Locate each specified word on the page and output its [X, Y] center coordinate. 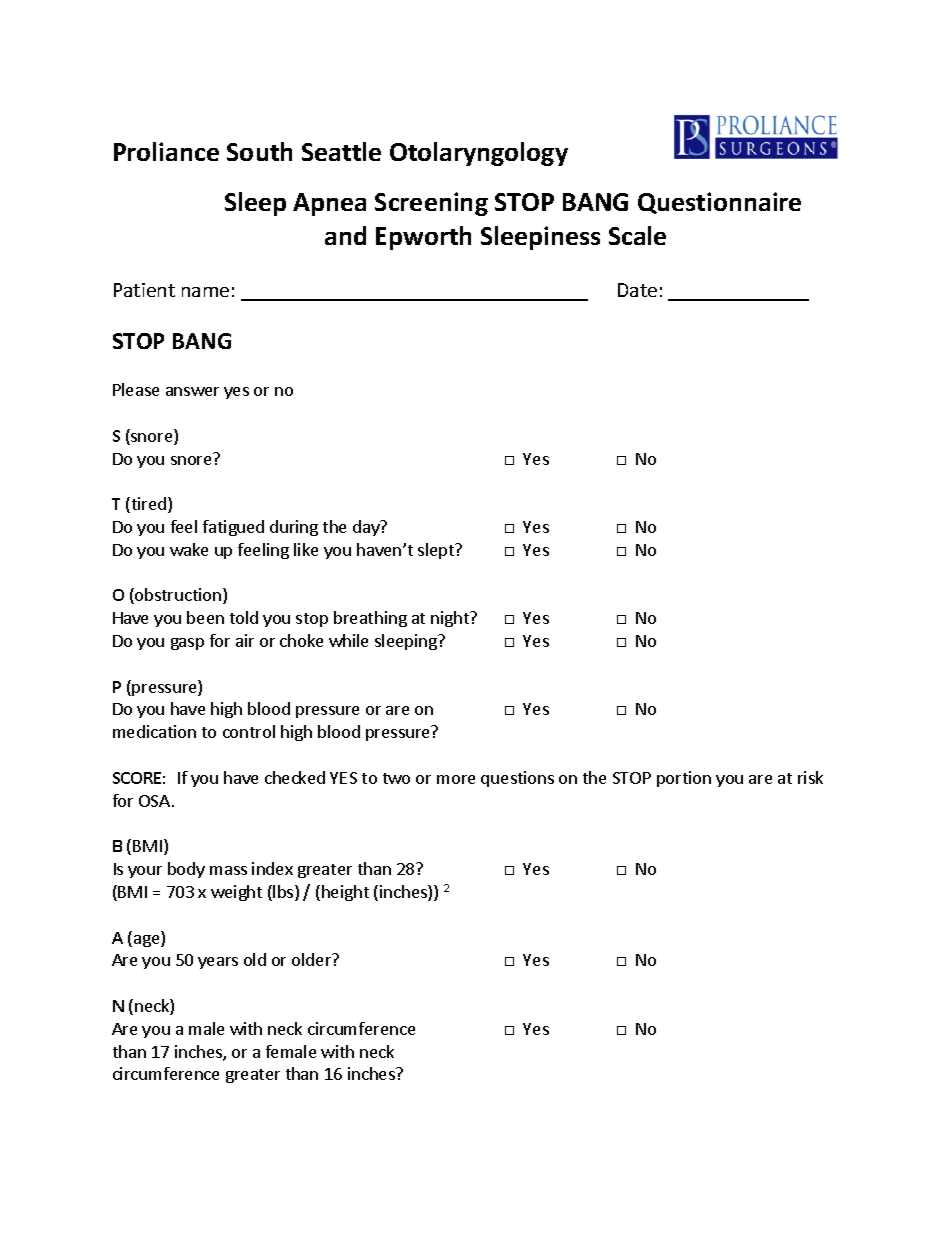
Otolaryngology [479, 154]
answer [192, 391]
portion [684, 779]
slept [437, 551]
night [451, 619]
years [218, 963]
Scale [637, 235]
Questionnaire [719, 203]
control [249, 731]
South [259, 151]
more [456, 779]
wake [189, 549]
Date [637, 290]
